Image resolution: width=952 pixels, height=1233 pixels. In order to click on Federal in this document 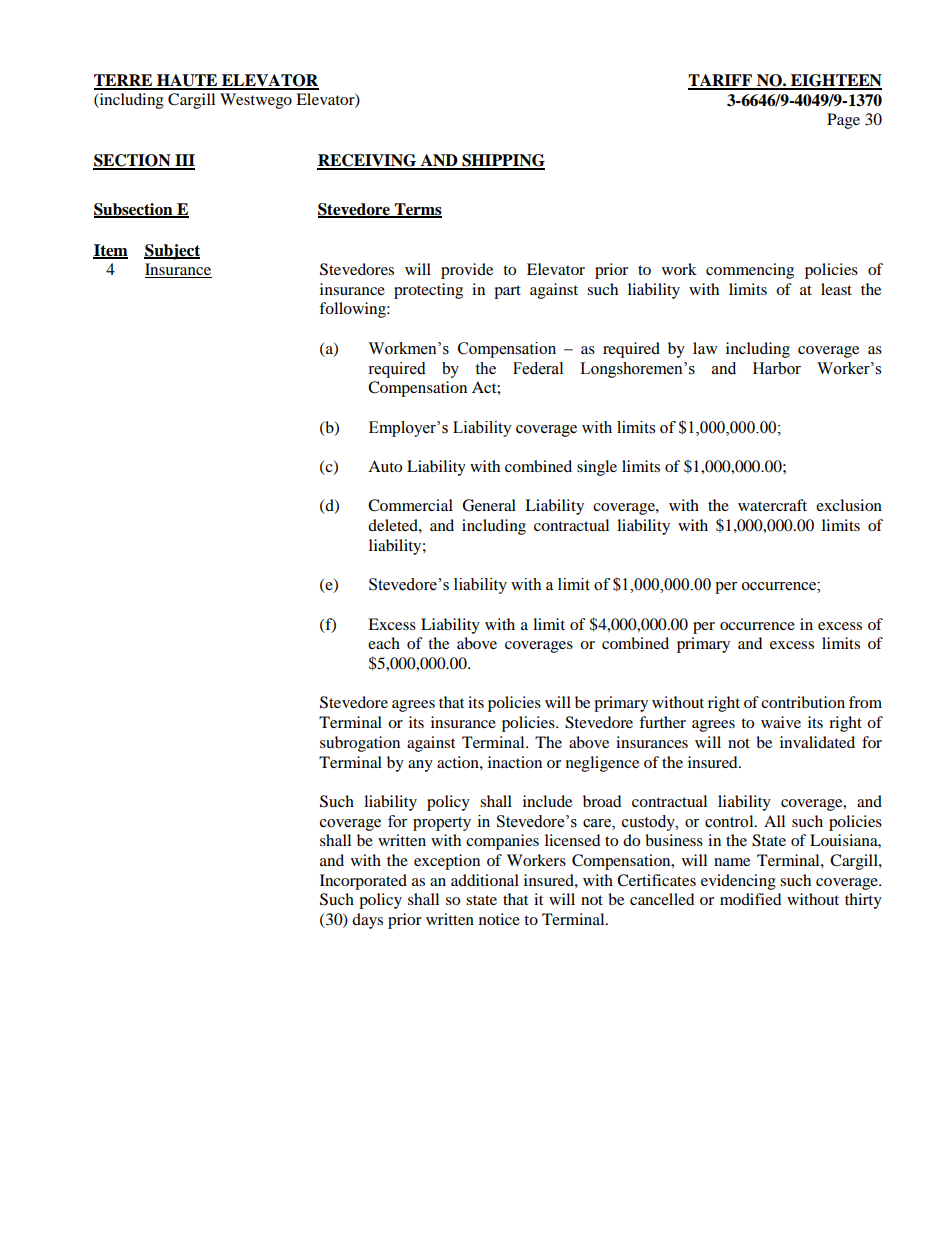, I will do `click(538, 368)`.
